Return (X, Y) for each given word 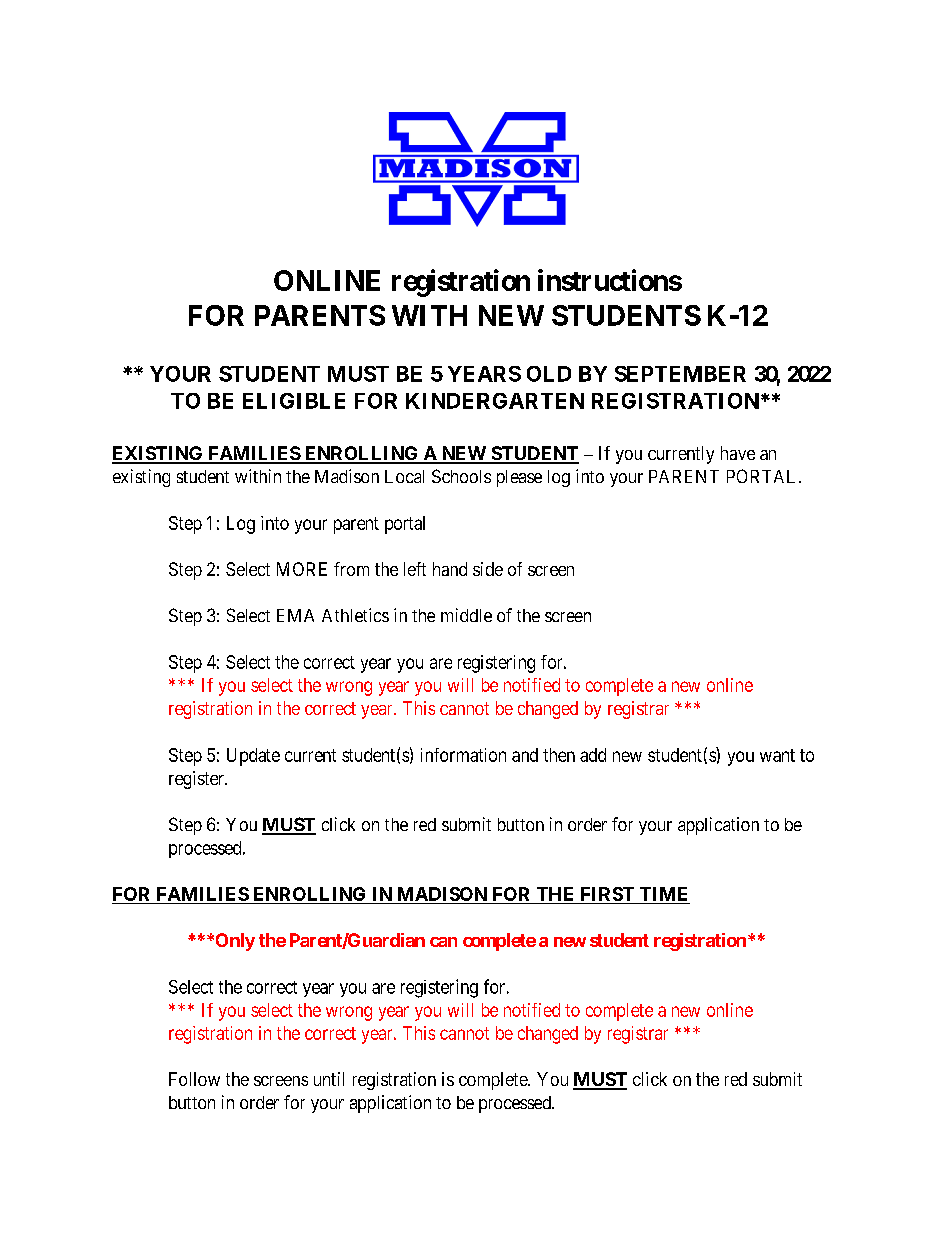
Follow (194, 1079)
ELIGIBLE (294, 401)
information (463, 755)
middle (466, 615)
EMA (295, 615)
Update (253, 757)
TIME (663, 894)
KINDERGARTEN (495, 401)
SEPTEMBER (680, 374)
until (329, 1079)
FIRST (607, 895)
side (488, 569)
